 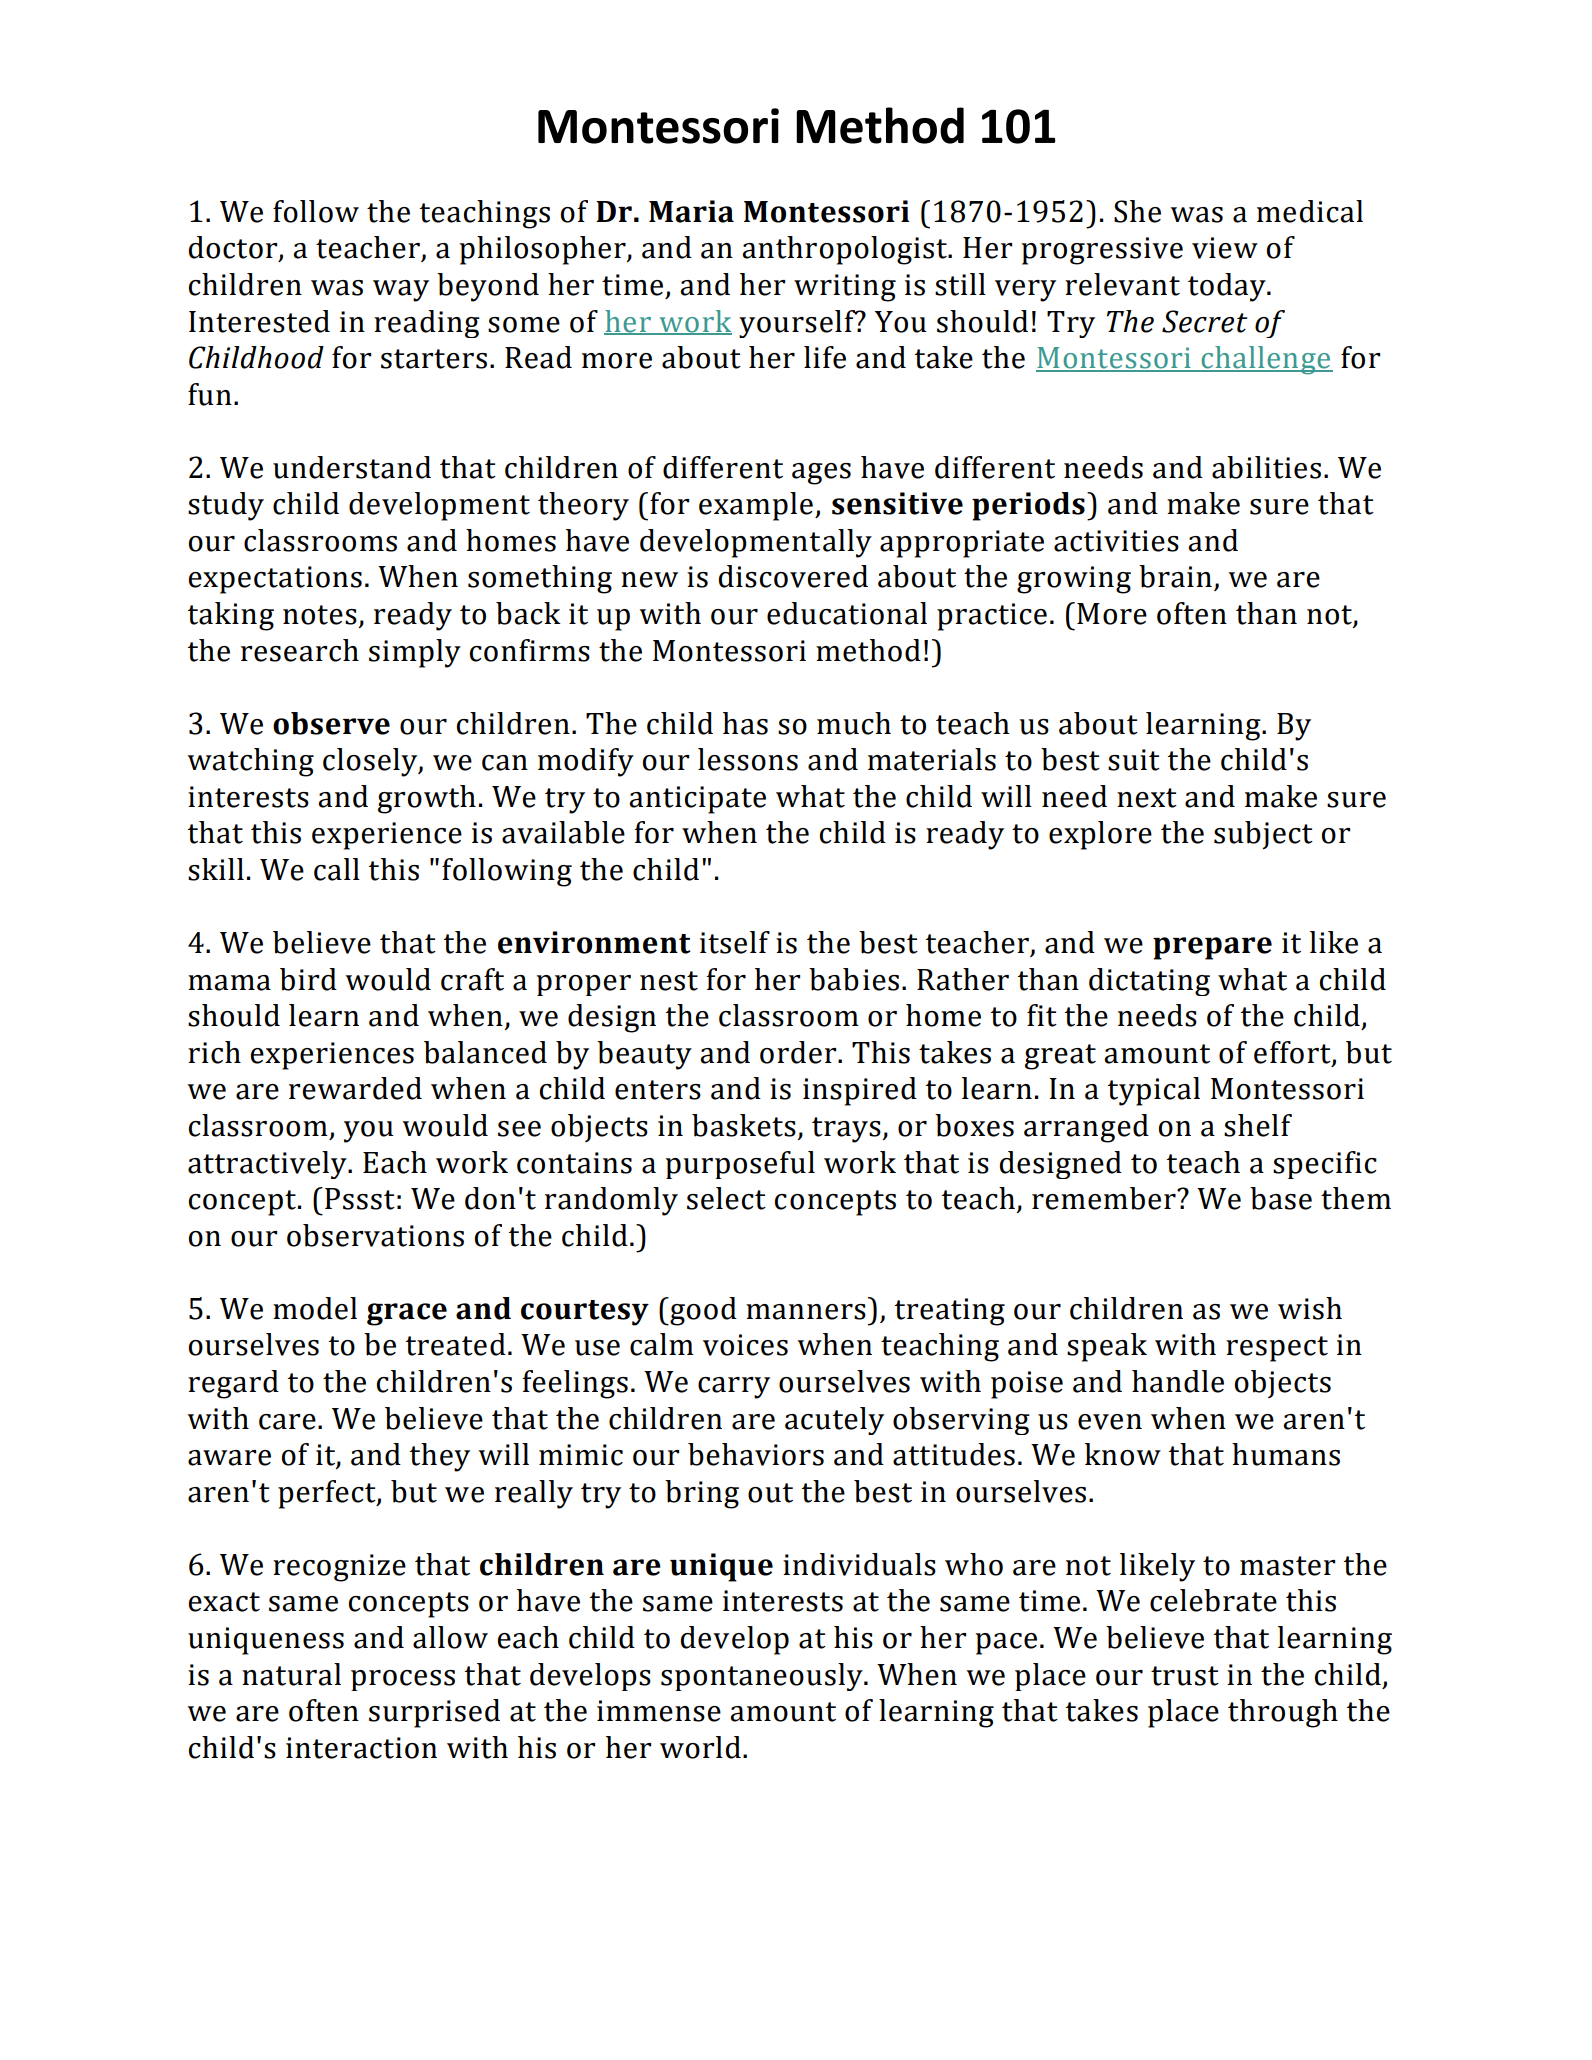 I want to click on view, so click(x=1225, y=248).
